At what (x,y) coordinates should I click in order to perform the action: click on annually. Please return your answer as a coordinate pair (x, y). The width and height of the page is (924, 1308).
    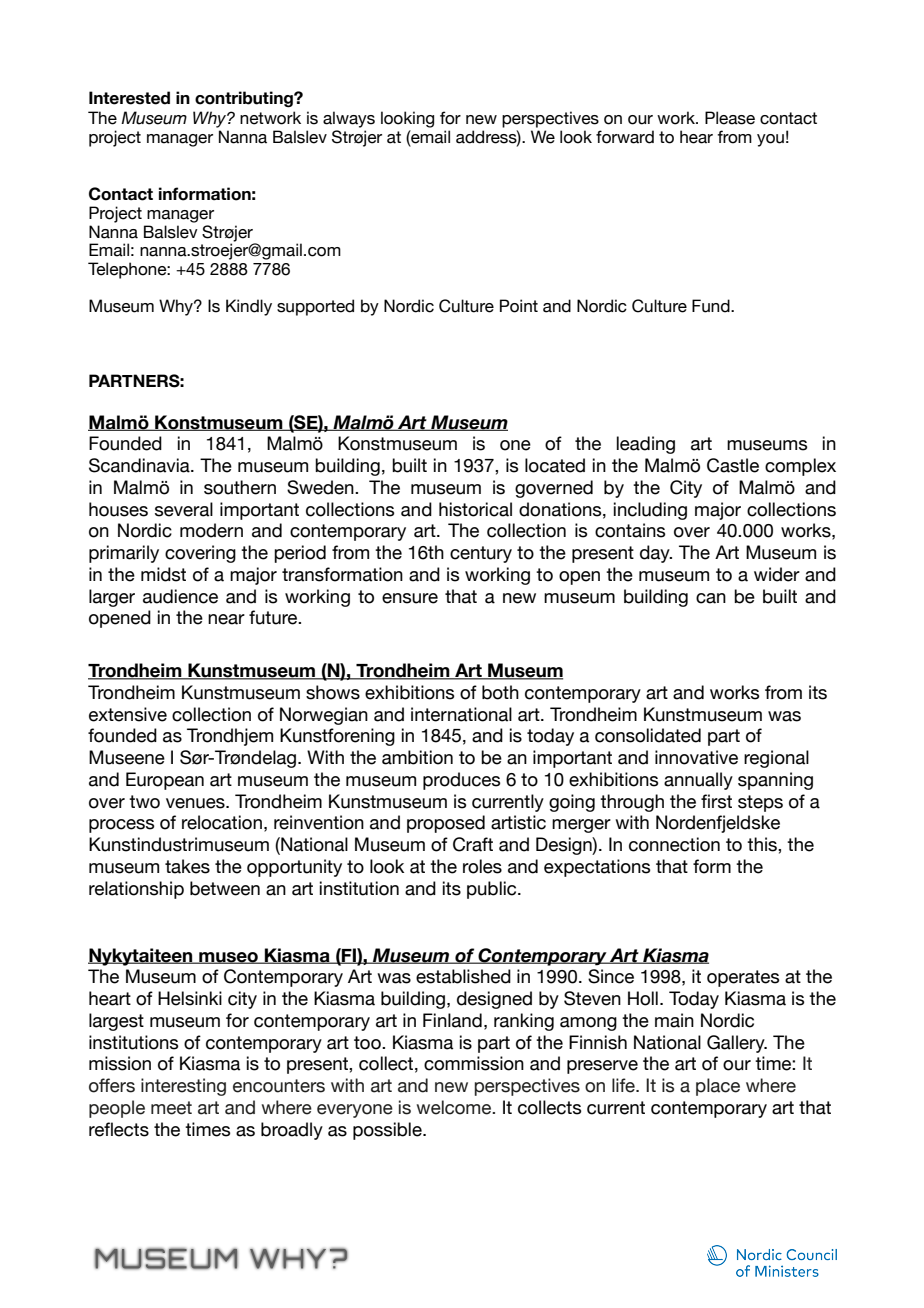
    Looking at the image, I should click on (698, 781).
